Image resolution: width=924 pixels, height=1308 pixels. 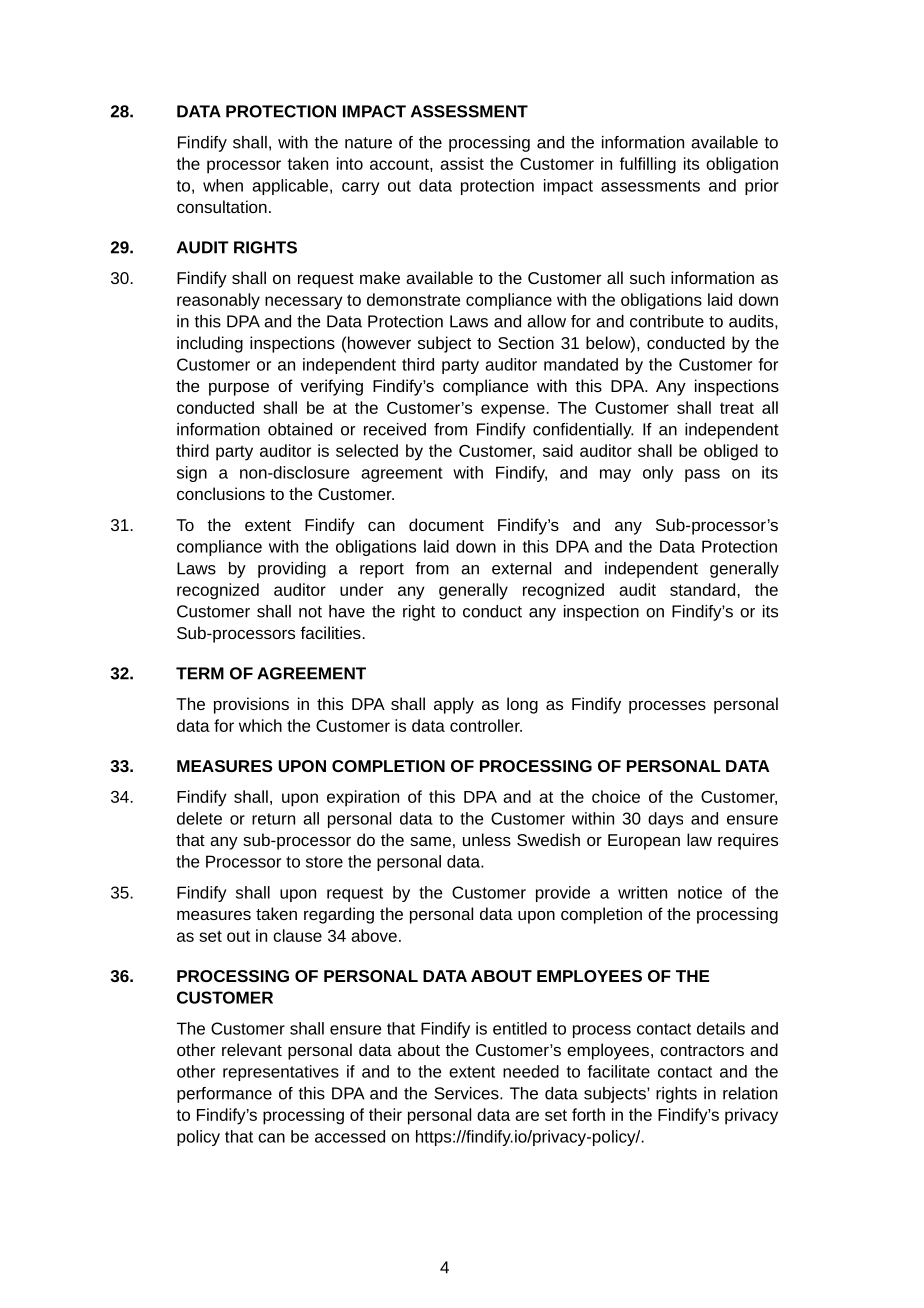 I want to click on performance, so click(x=224, y=1095).
